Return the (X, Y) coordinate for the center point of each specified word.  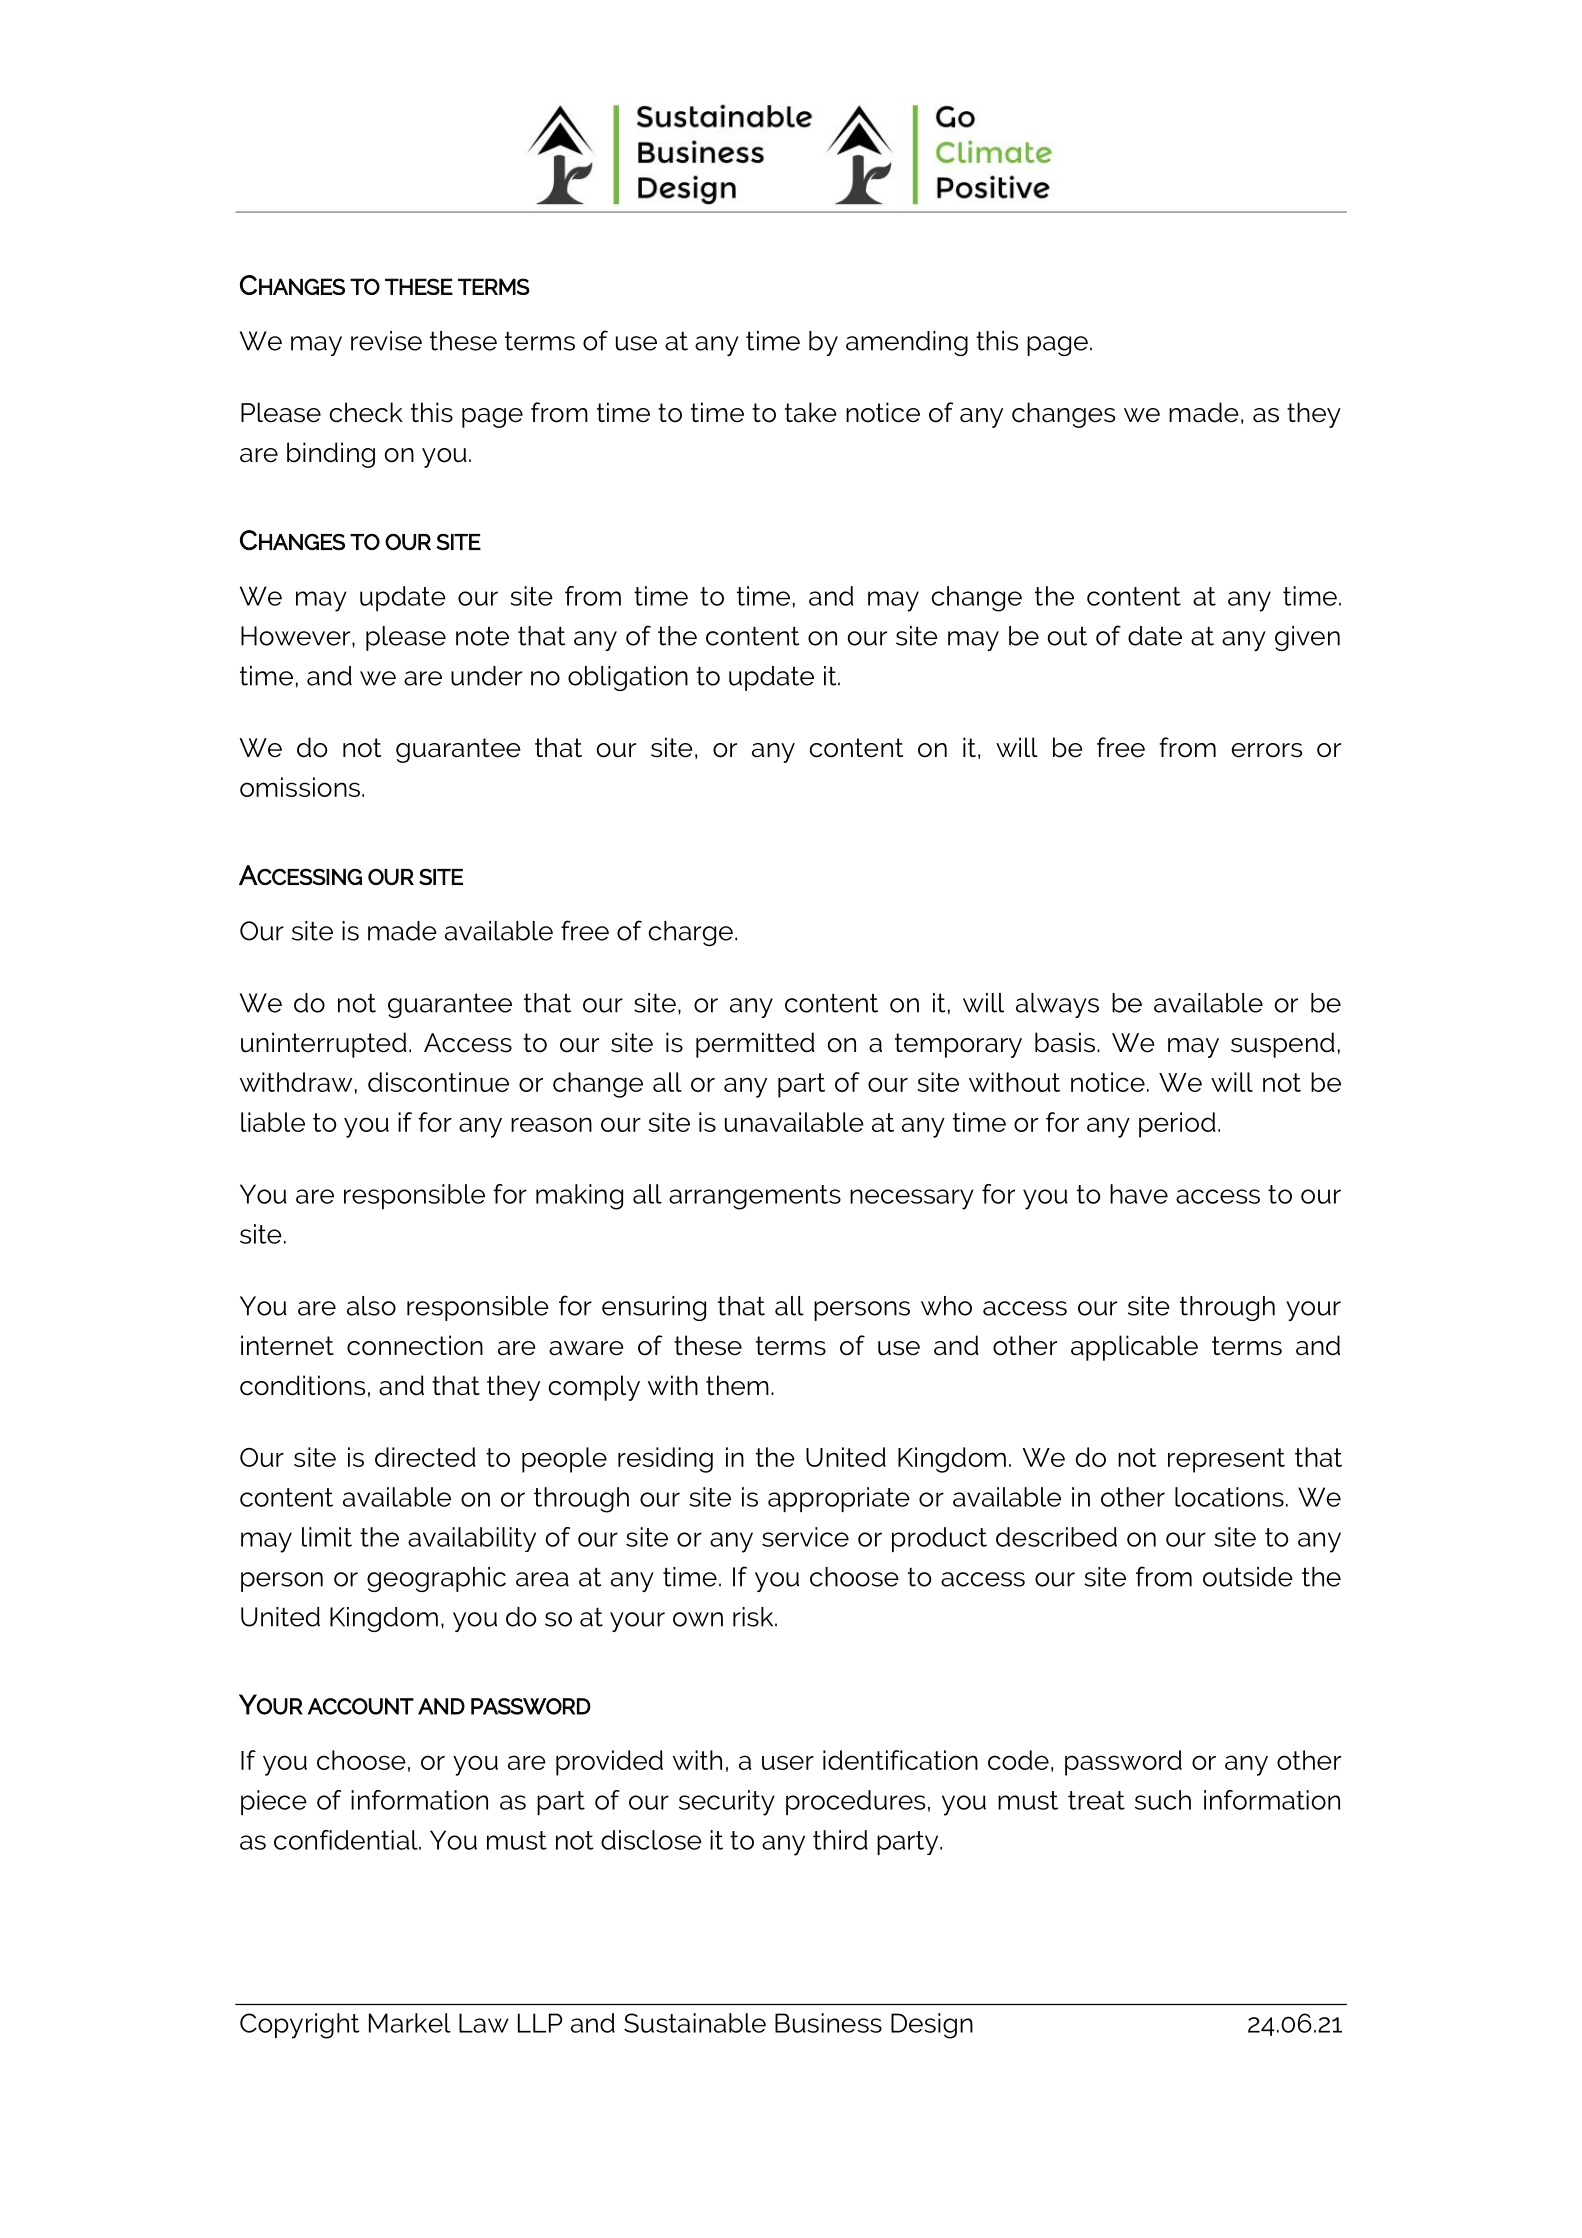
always (1057, 1005)
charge (690, 933)
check (366, 412)
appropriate (839, 1499)
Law (484, 2023)
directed (425, 1457)
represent (1226, 1460)
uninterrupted (324, 1045)
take (811, 412)
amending (907, 343)
